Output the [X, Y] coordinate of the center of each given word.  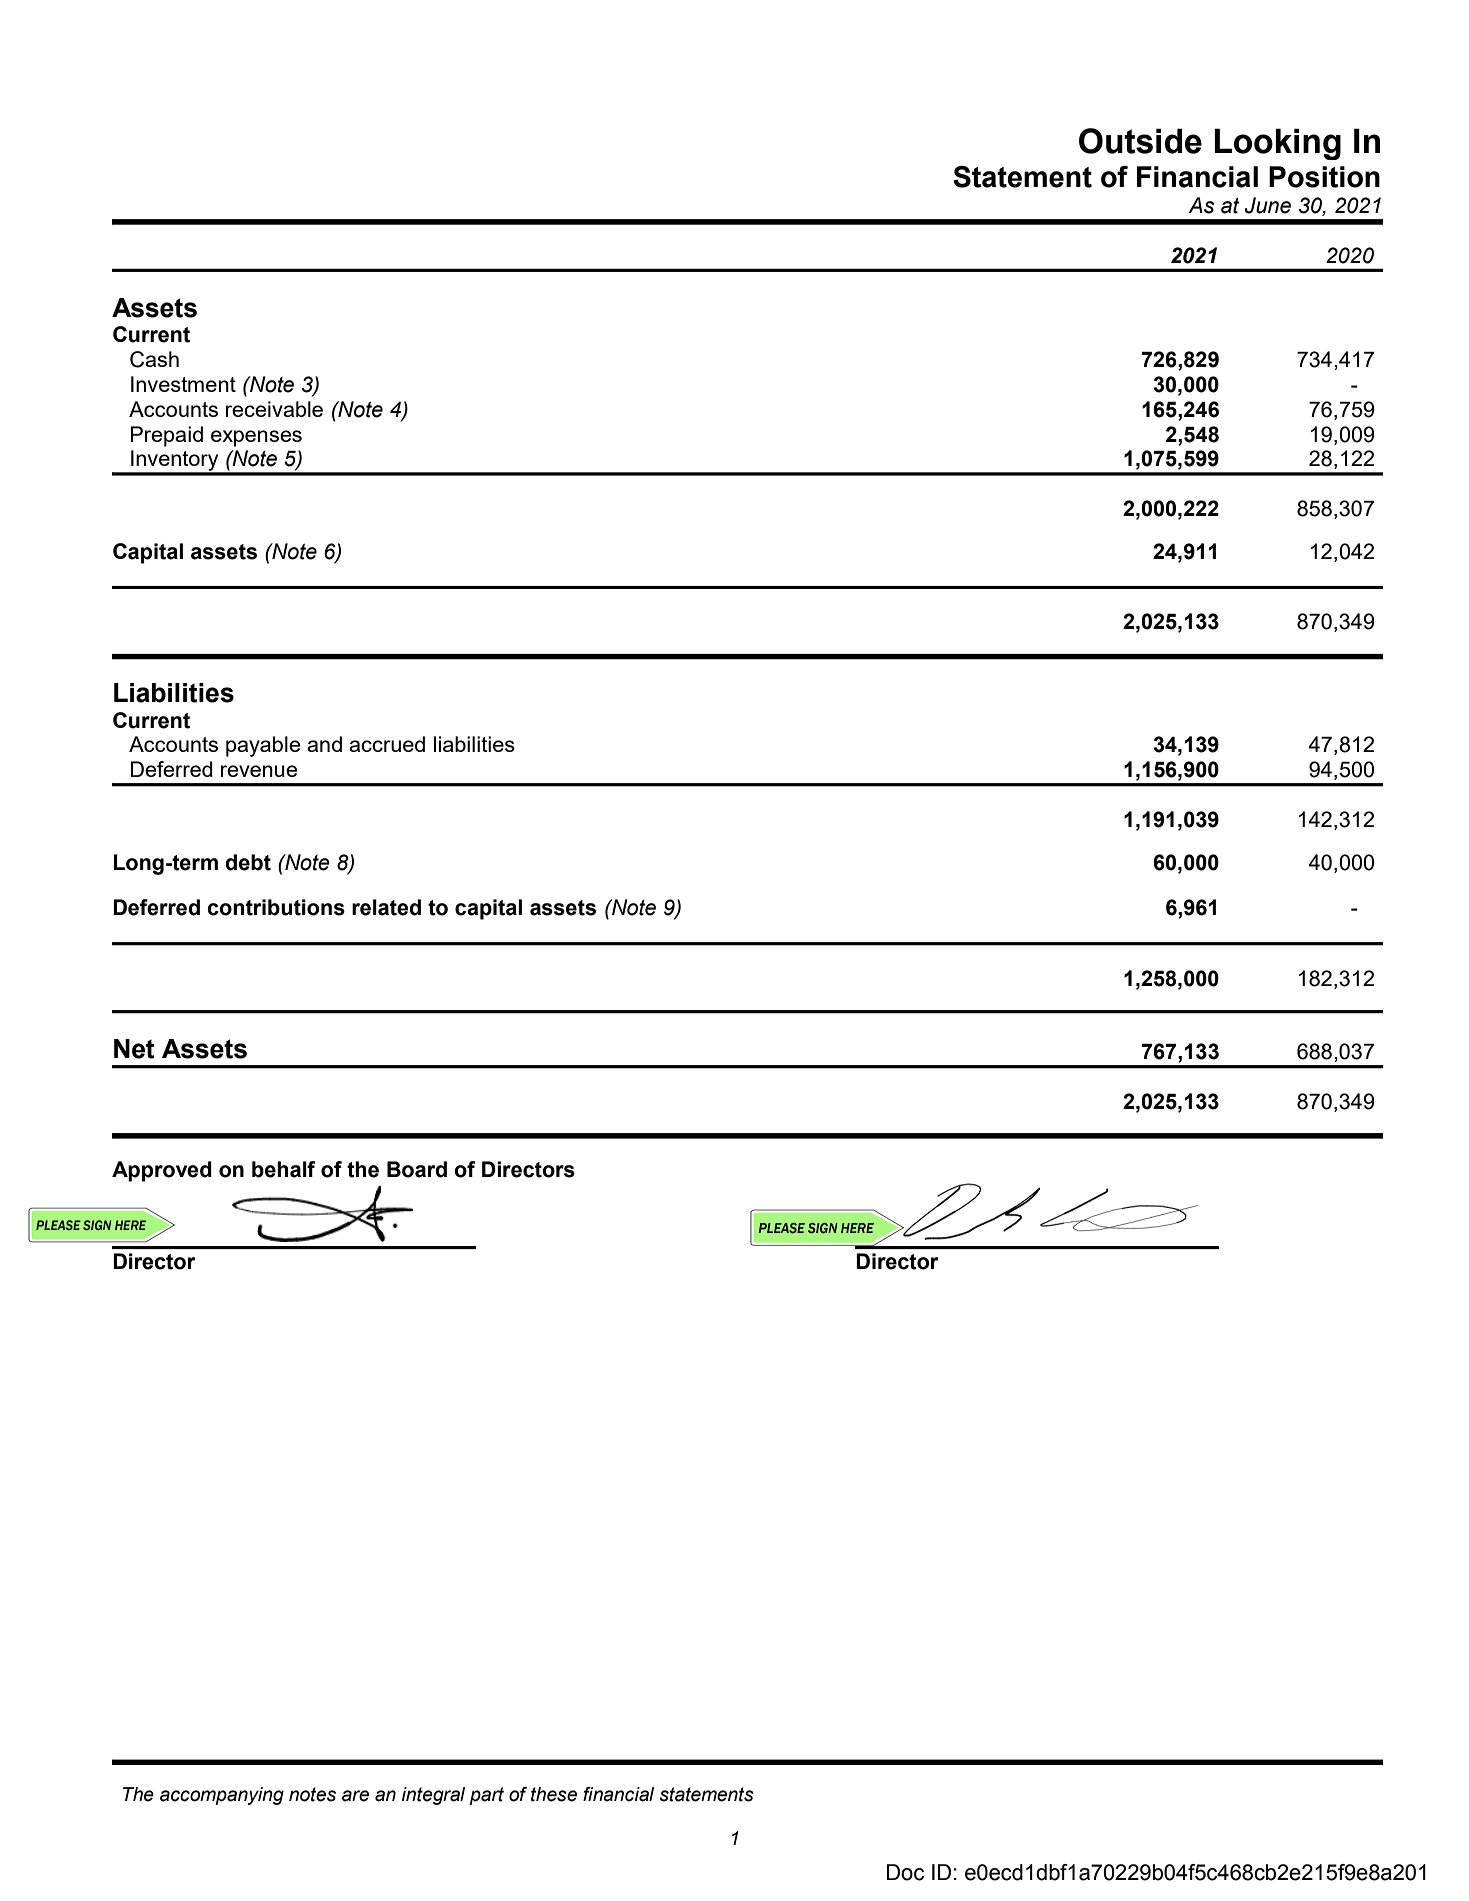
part [486, 1796]
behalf [283, 1169]
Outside [1140, 141]
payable [263, 746]
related [386, 907]
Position [1324, 177]
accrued [387, 744]
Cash [154, 359]
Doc [905, 1872]
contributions [276, 907]
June [1268, 205]
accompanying [222, 1796]
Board [417, 1169]
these [554, 1794]
